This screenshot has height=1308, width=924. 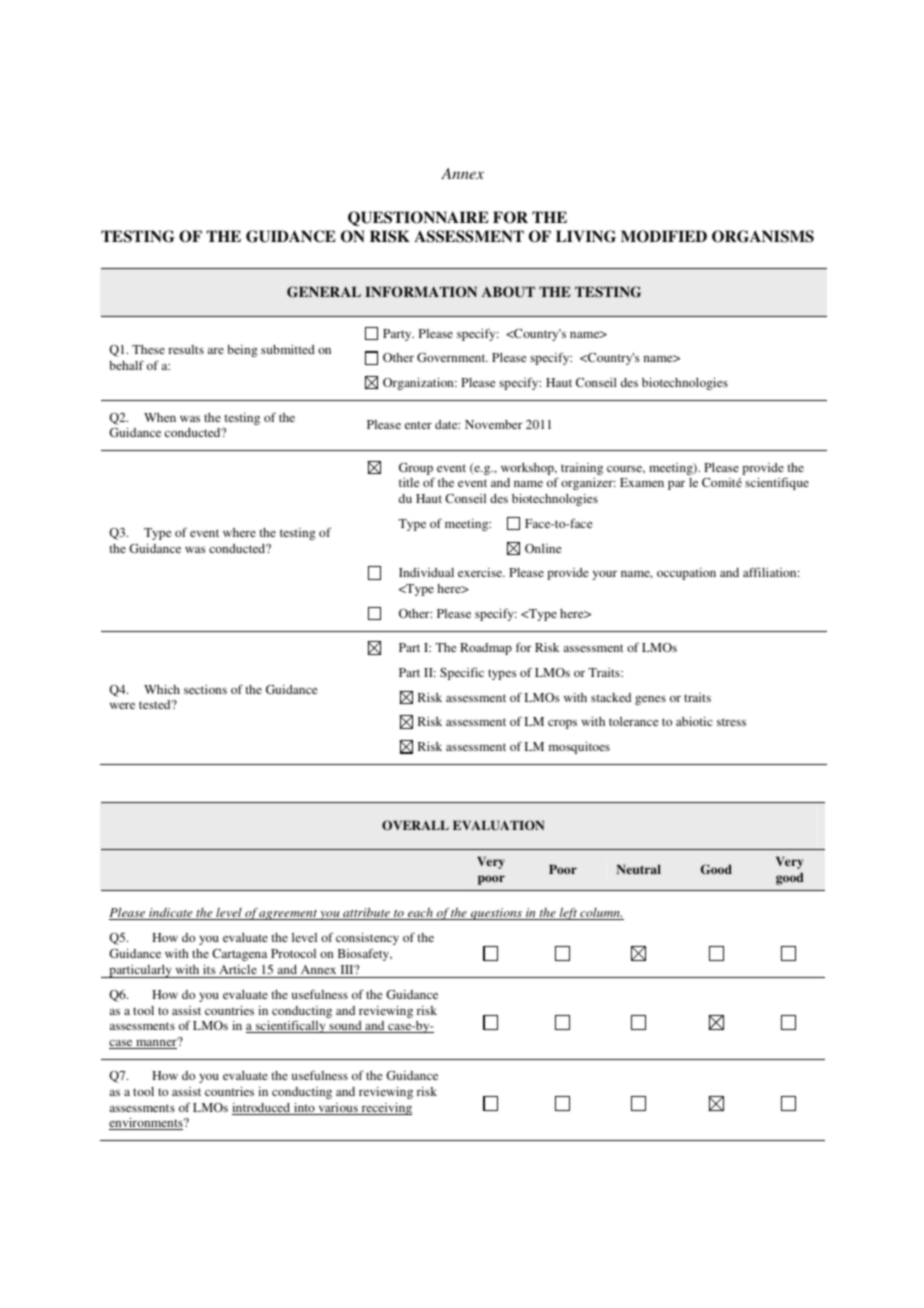 What do you see at coordinates (420, 913) in the screenshot?
I see `each` at bounding box center [420, 913].
